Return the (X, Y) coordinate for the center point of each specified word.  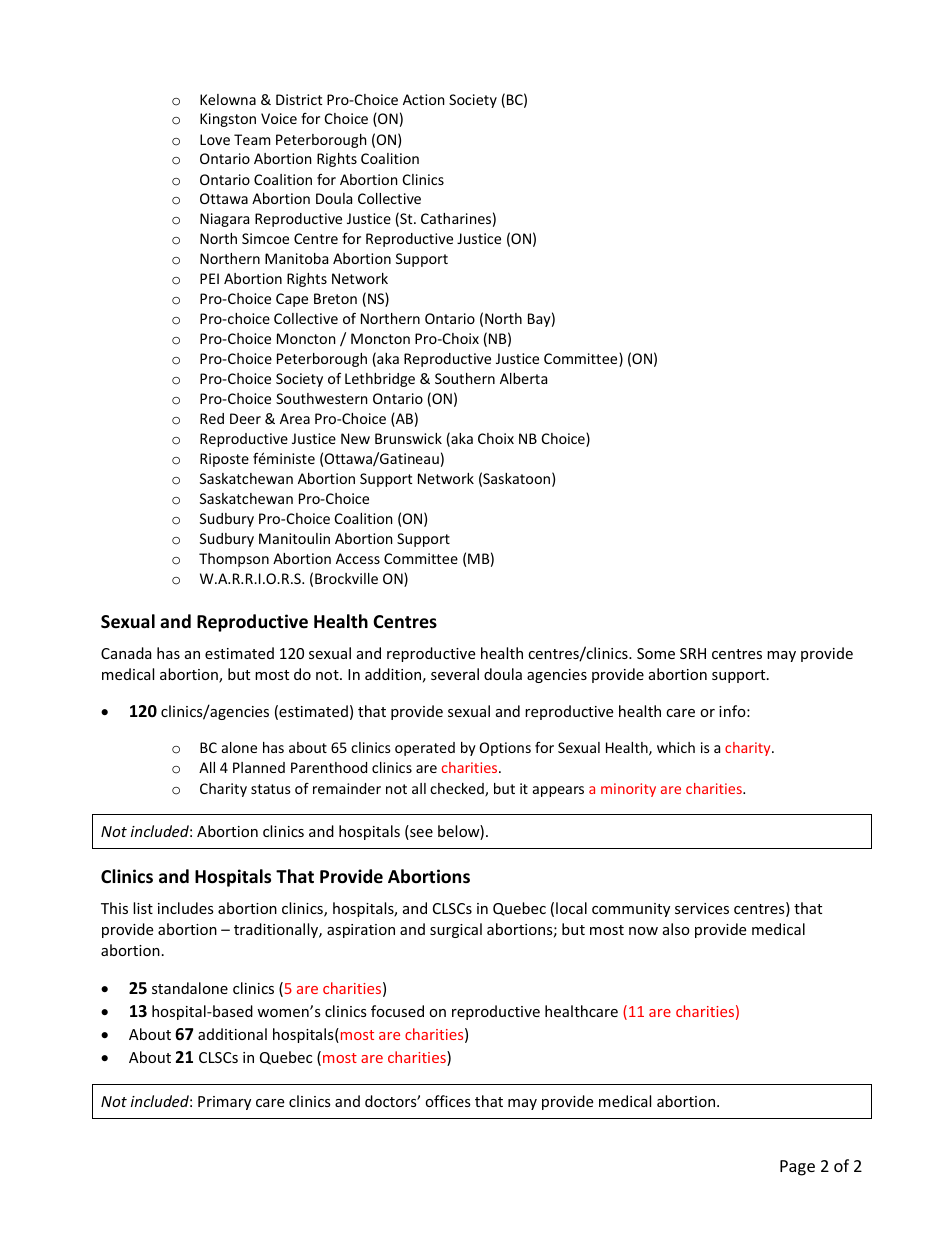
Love (215, 139)
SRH (693, 653)
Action (423, 99)
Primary (224, 1103)
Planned (259, 767)
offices (448, 1101)
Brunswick (408, 438)
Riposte (224, 460)
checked (458, 790)
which (676, 747)
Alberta (523, 378)
